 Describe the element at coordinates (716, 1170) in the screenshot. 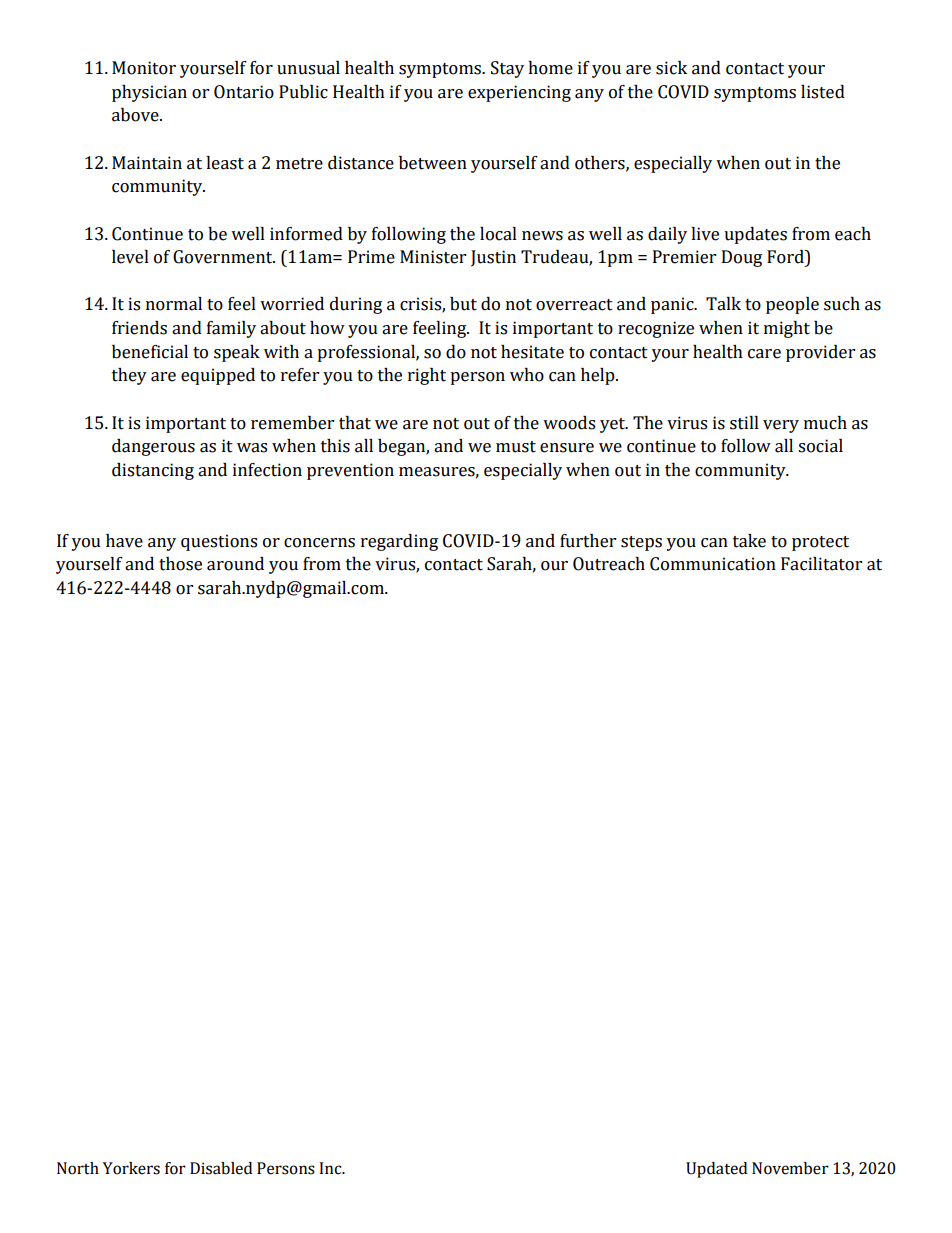

I see `Updated` at that location.
